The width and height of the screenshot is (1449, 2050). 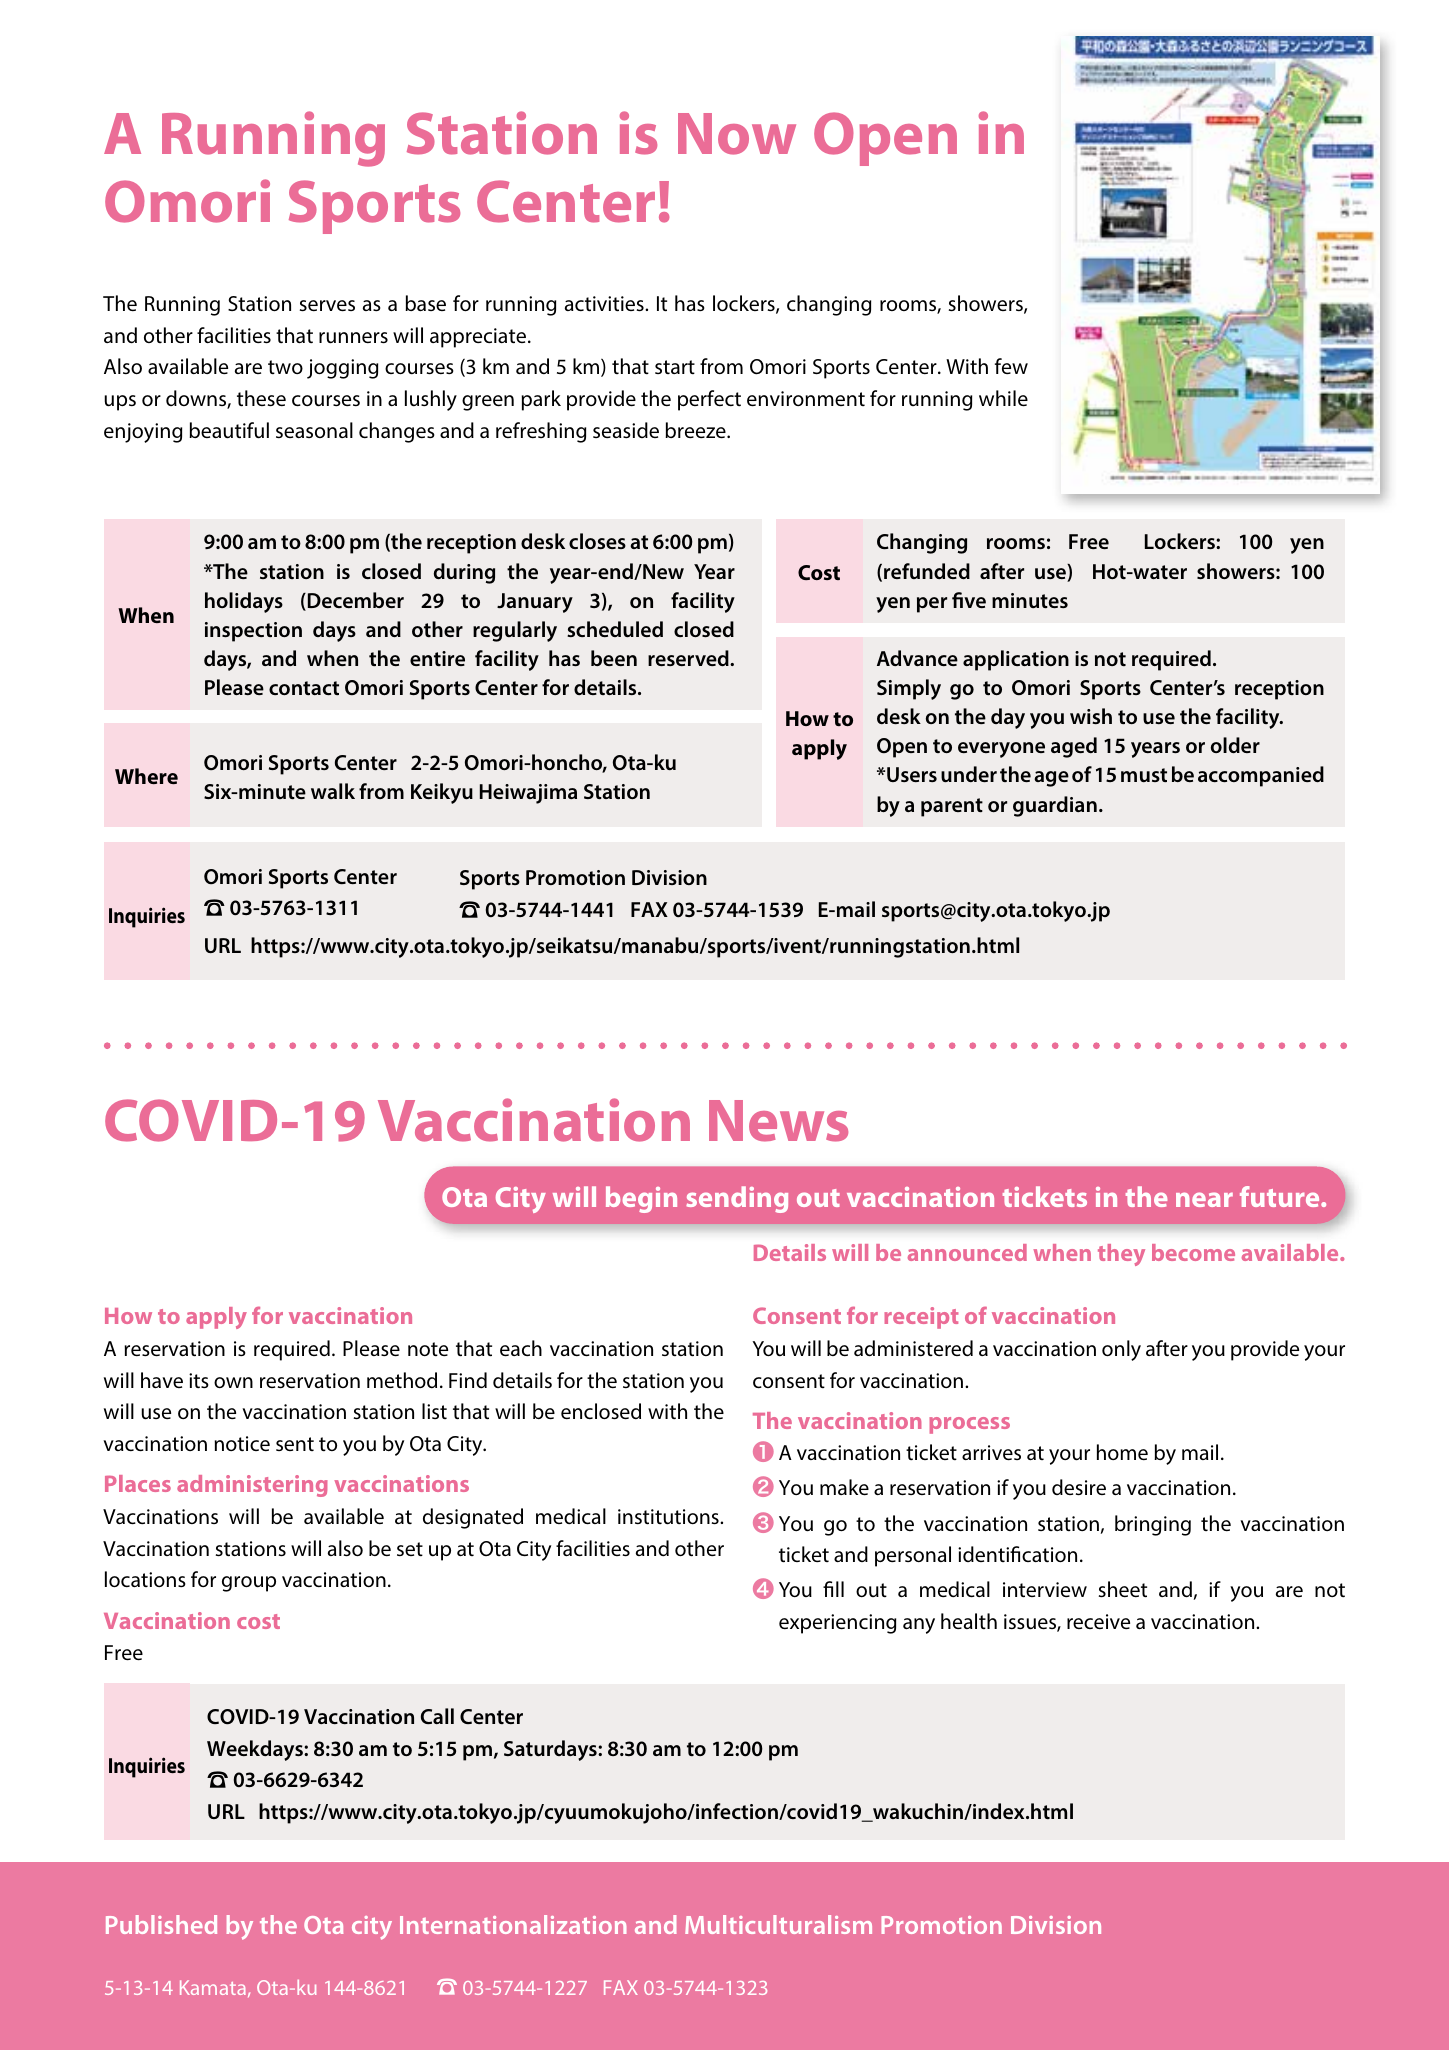 What do you see at coordinates (161, 1924) in the screenshot?
I see `Published` at bounding box center [161, 1924].
